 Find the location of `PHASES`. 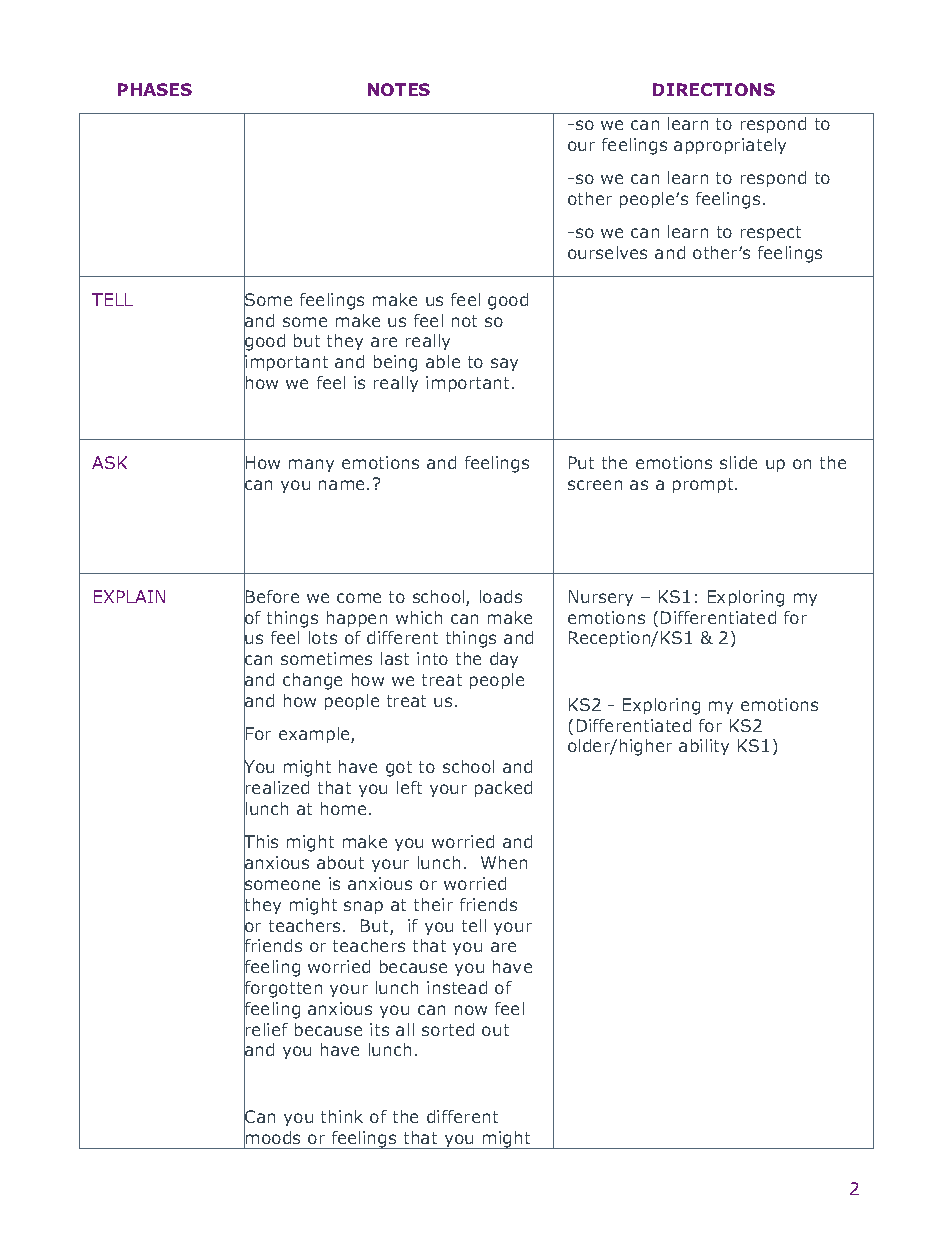

PHASES is located at coordinates (155, 89).
